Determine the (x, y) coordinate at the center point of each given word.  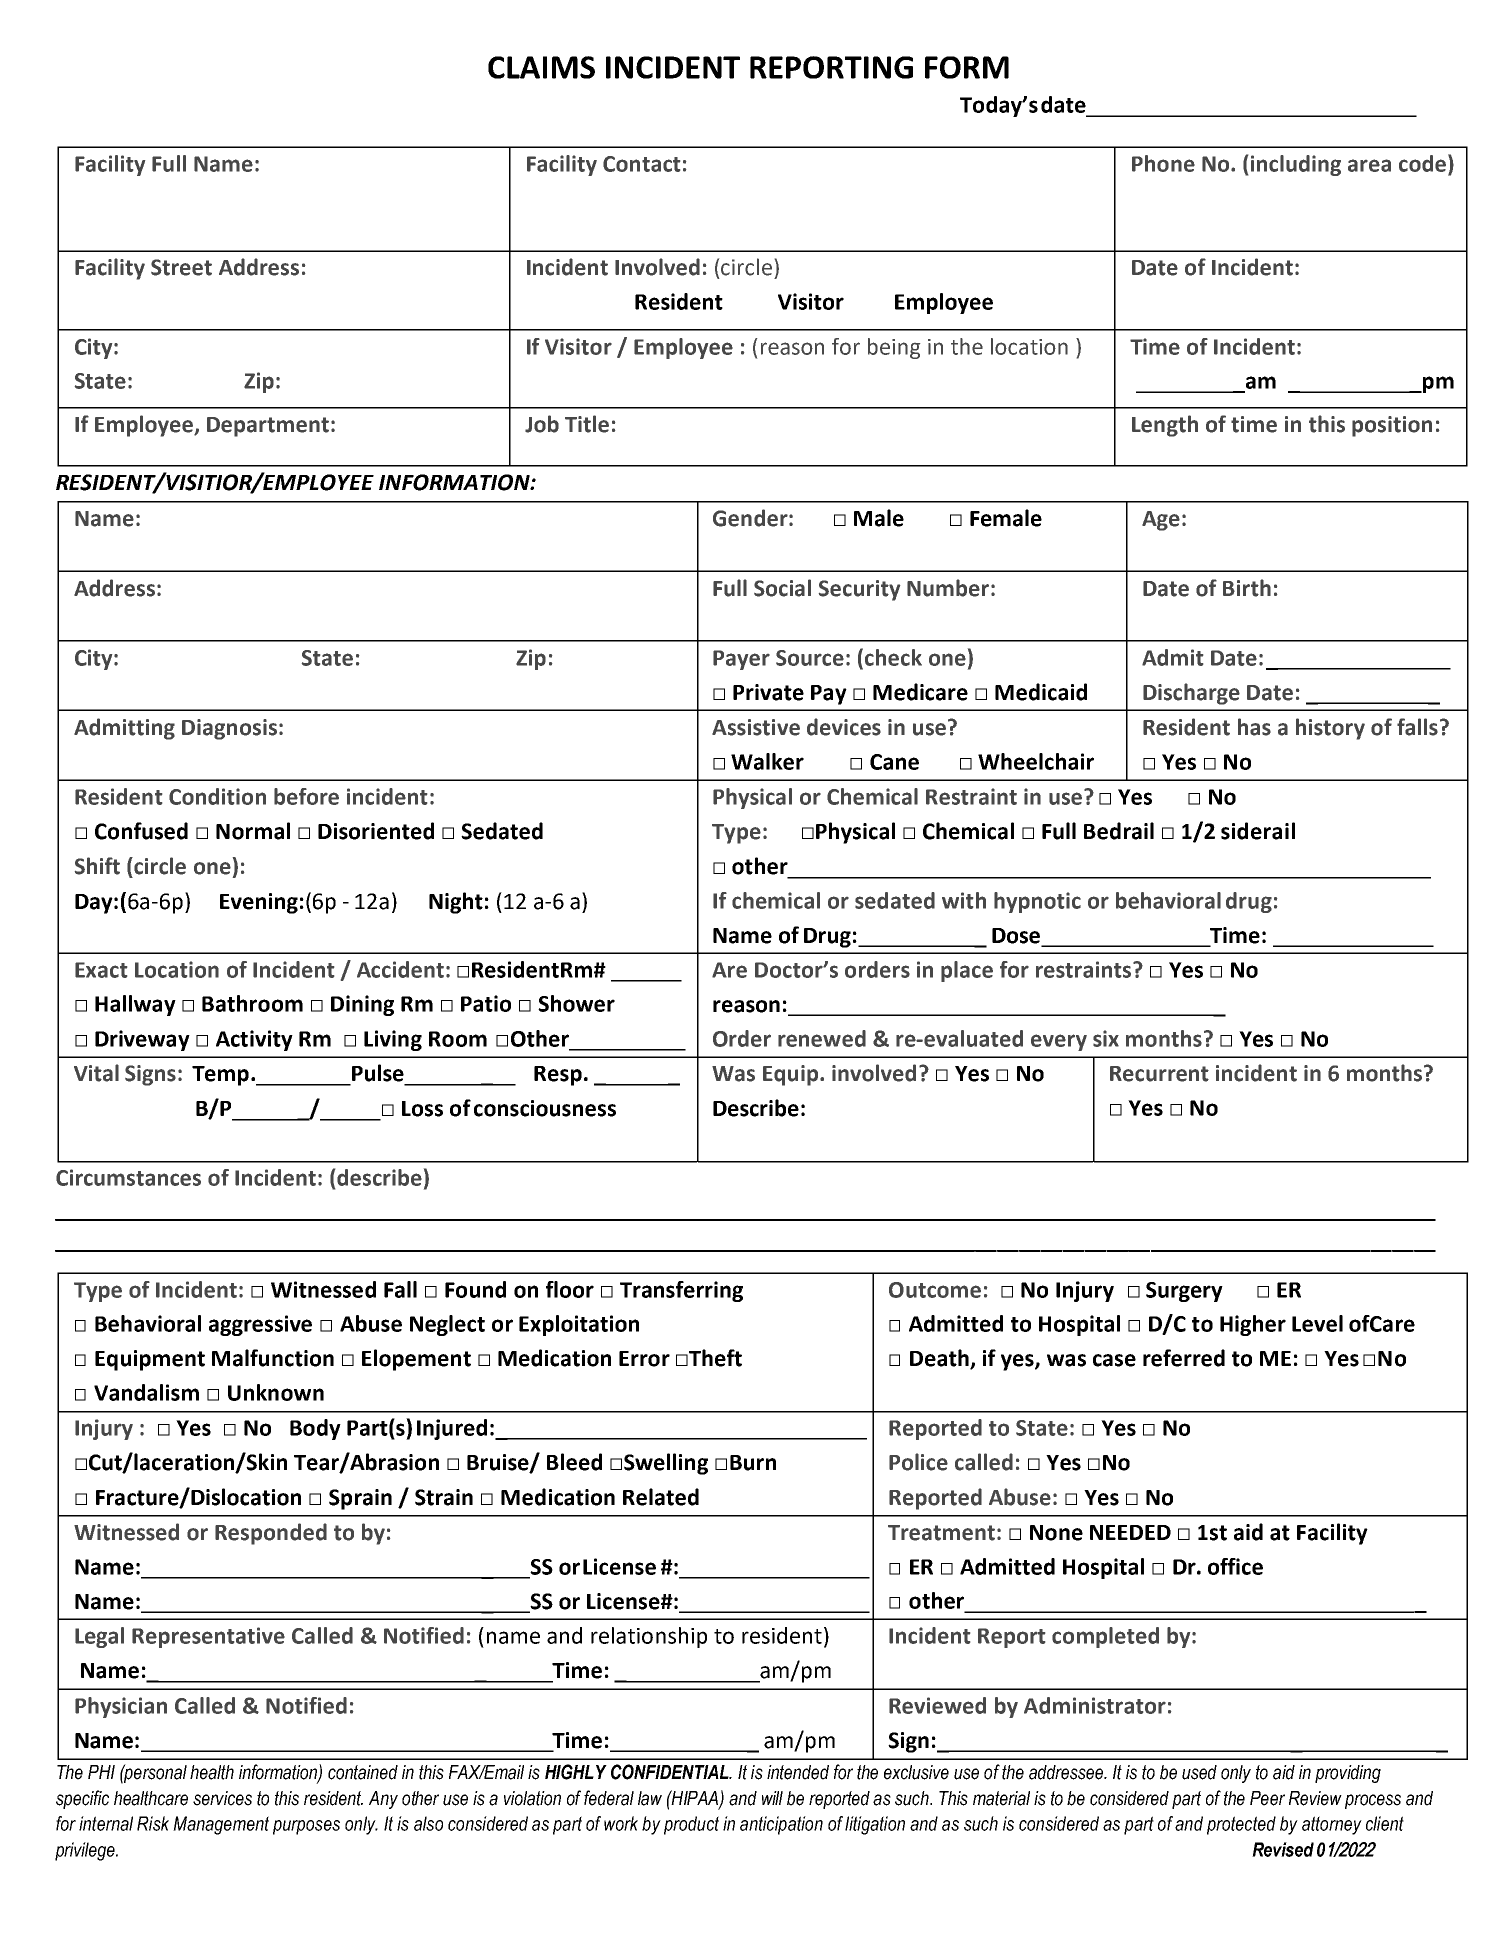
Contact (641, 164)
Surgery (1184, 1292)
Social (782, 588)
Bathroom (252, 1003)
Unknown (276, 1392)
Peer (1267, 1798)
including (1296, 165)
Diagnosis (229, 729)
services (222, 1798)
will (772, 1798)
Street (181, 267)
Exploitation (579, 1325)
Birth (1247, 588)
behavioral (1168, 900)
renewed (822, 1038)
